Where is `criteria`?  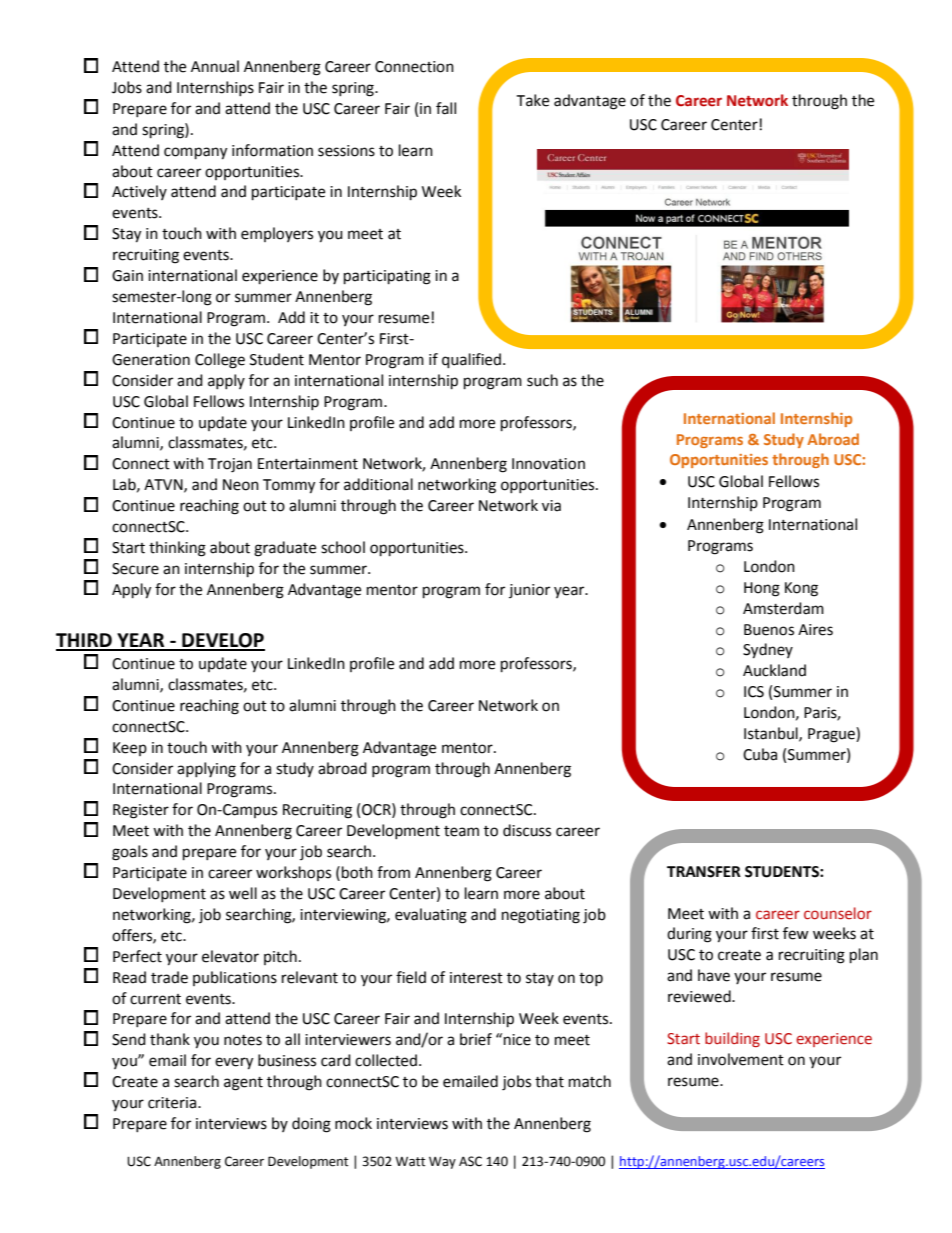 criteria is located at coordinates (173, 1103).
